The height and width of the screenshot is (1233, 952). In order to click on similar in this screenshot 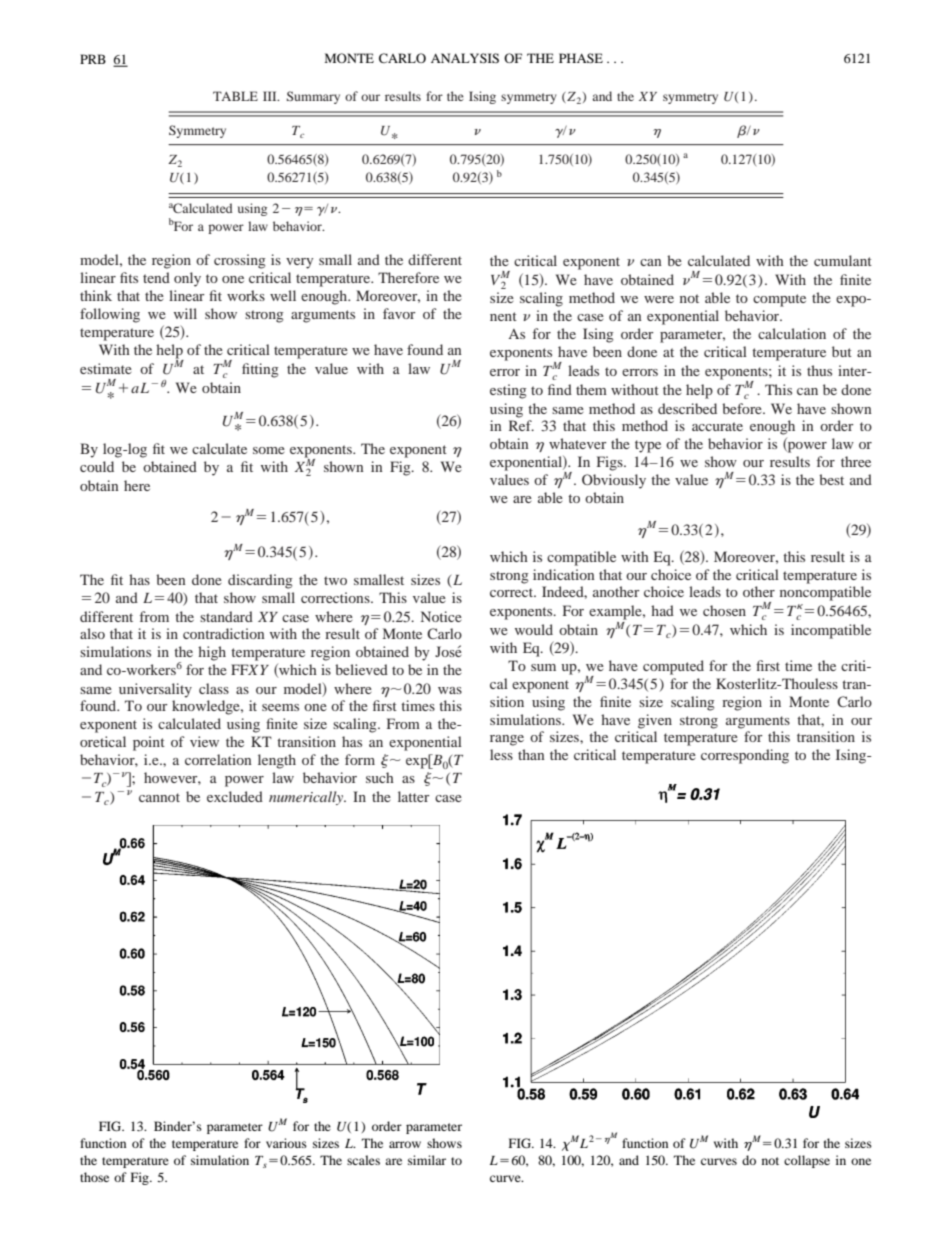, I will do `click(427, 1160)`.
